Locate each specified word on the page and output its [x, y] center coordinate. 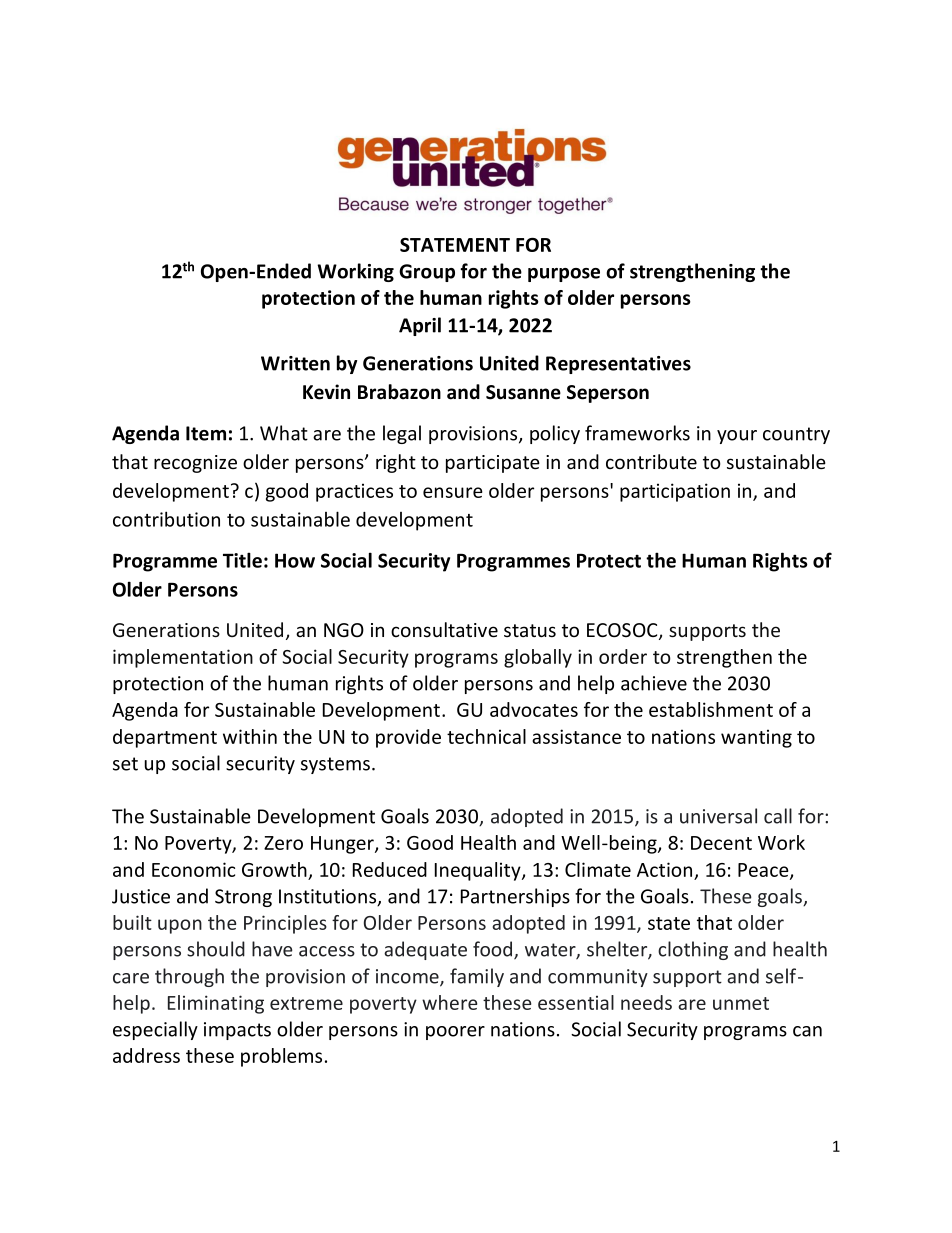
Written [295, 363]
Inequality [479, 871]
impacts [237, 1031]
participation [675, 492]
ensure [453, 492]
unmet [741, 1003]
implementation [183, 658]
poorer [455, 1033]
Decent [721, 843]
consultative [444, 630]
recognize [195, 464]
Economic [193, 869]
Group [427, 273]
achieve [654, 683]
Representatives [618, 365]
